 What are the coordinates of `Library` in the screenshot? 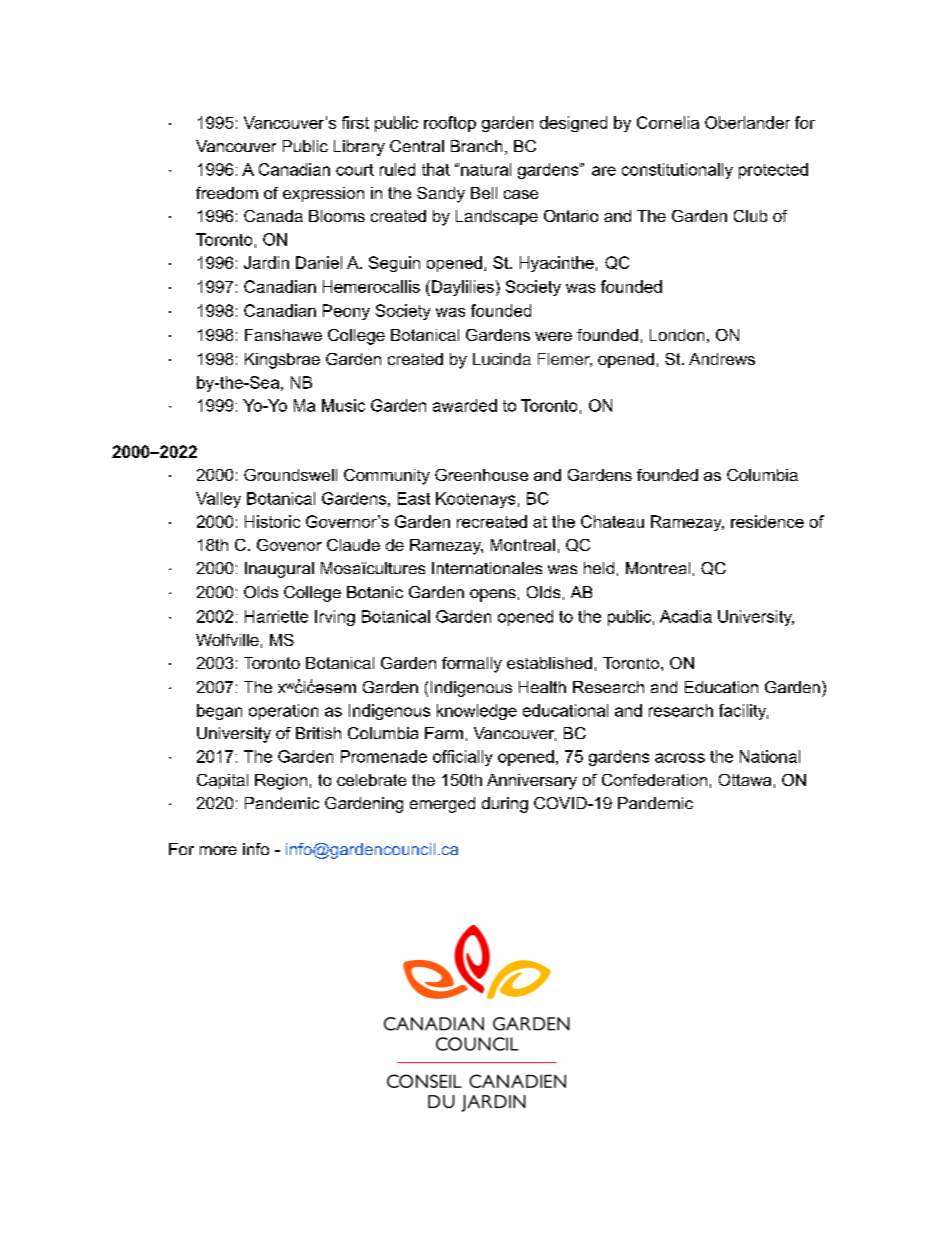 It's located at (359, 148).
